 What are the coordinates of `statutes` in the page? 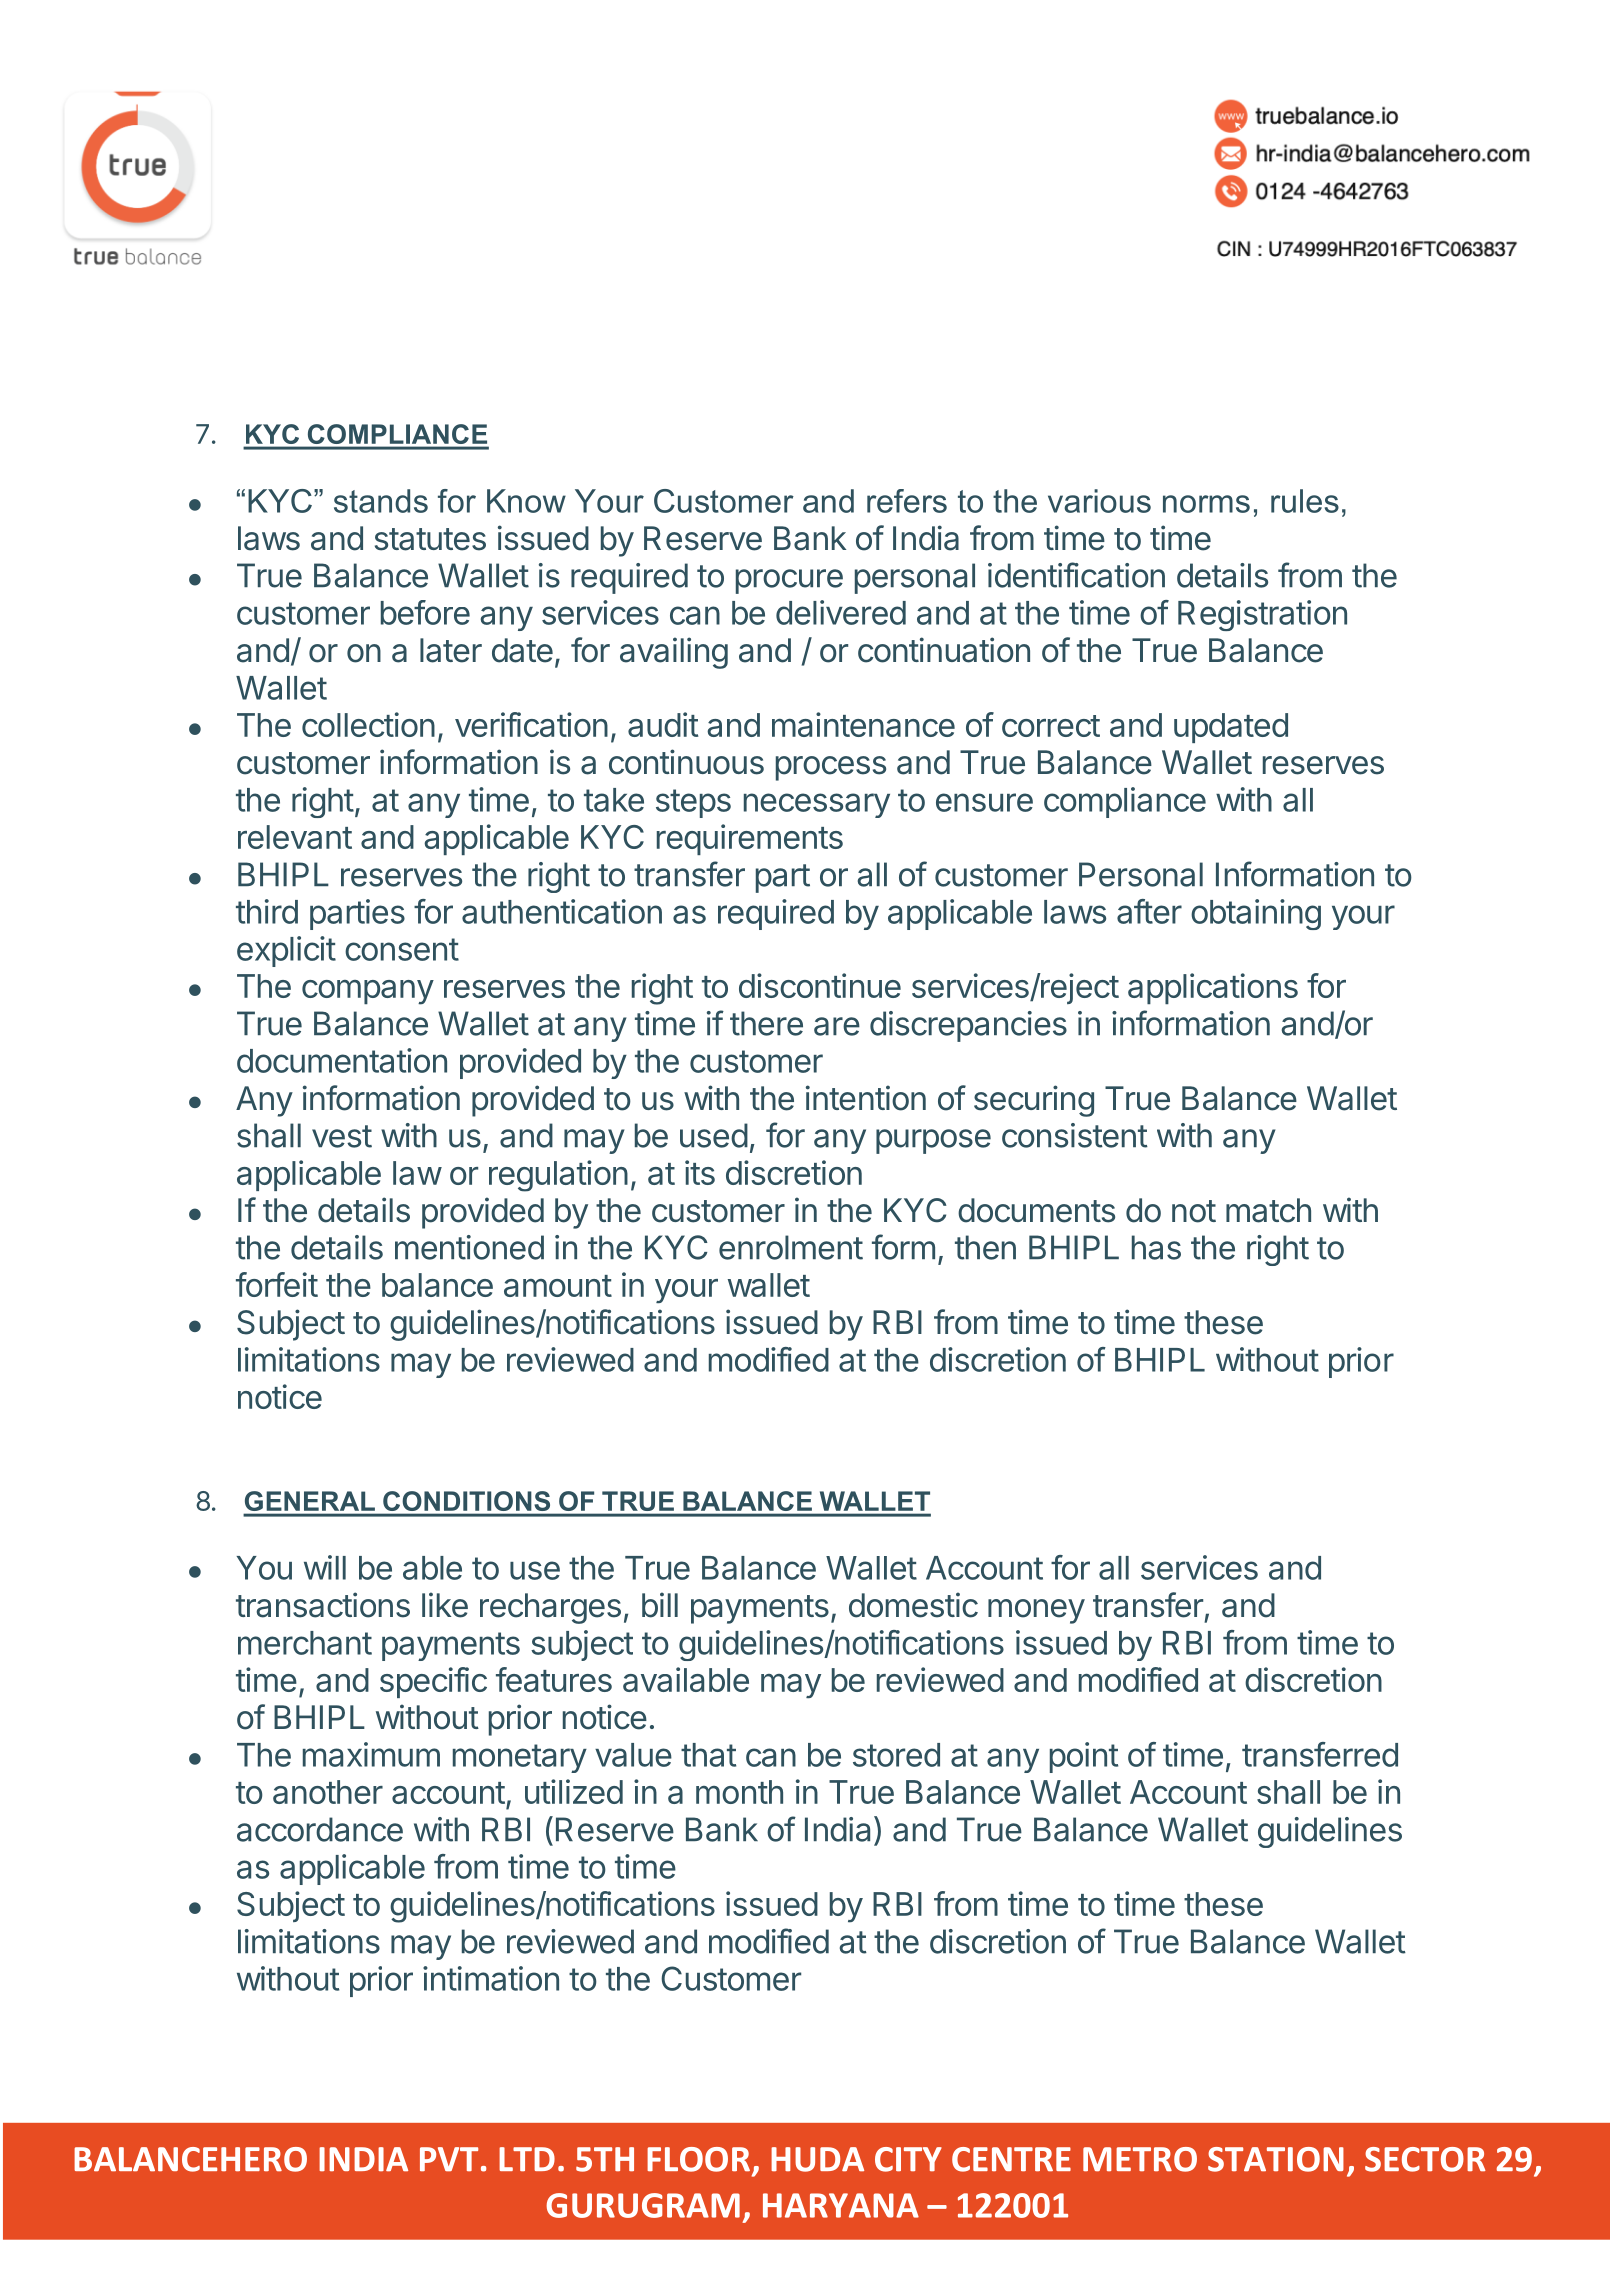 It's located at (430, 539).
